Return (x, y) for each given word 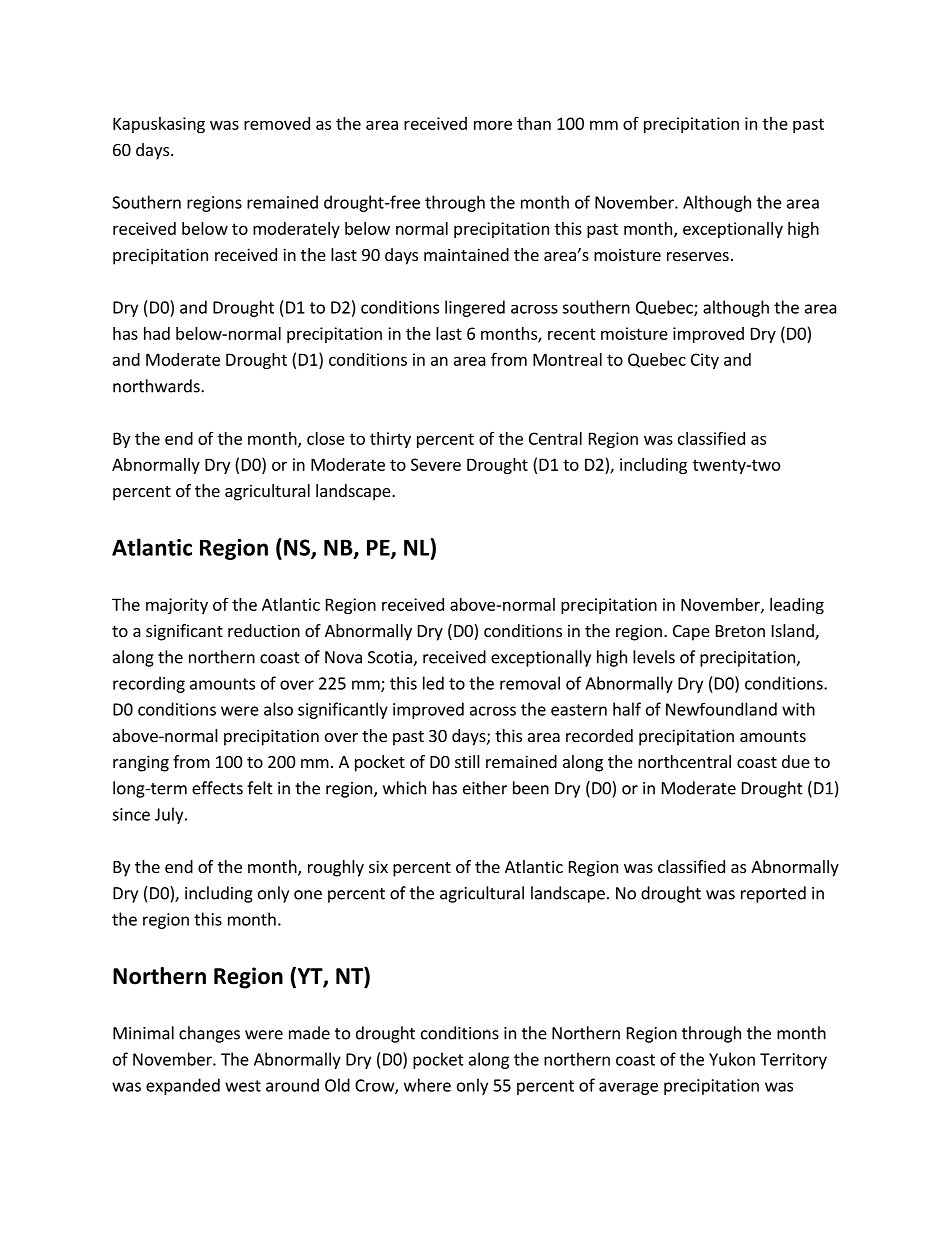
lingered (475, 308)
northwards (157, 386)
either (485, 788)
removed (277, 123)
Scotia (391, 658)
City (705, 361)
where (427, 1085)
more (493, 125)
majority (177, 606)
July (170, 815)
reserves (698, 256)
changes (209, 1034)
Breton (740, 631)
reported (773, 894)
